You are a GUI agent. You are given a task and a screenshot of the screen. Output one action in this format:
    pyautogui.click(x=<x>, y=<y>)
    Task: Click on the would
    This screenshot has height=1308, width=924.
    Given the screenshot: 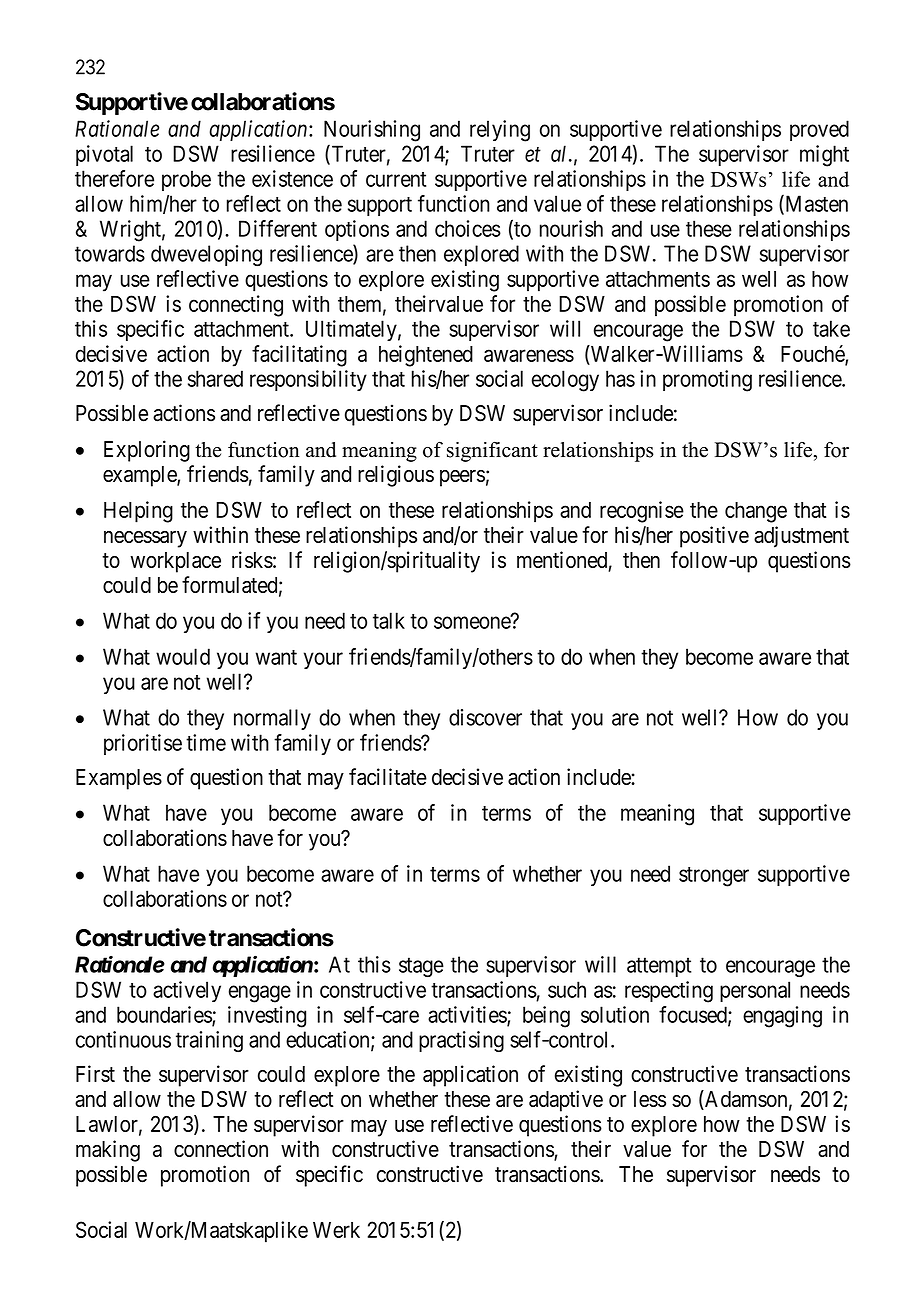 What is the action you would take?
    pyautogui.click(x=183, y=656)
